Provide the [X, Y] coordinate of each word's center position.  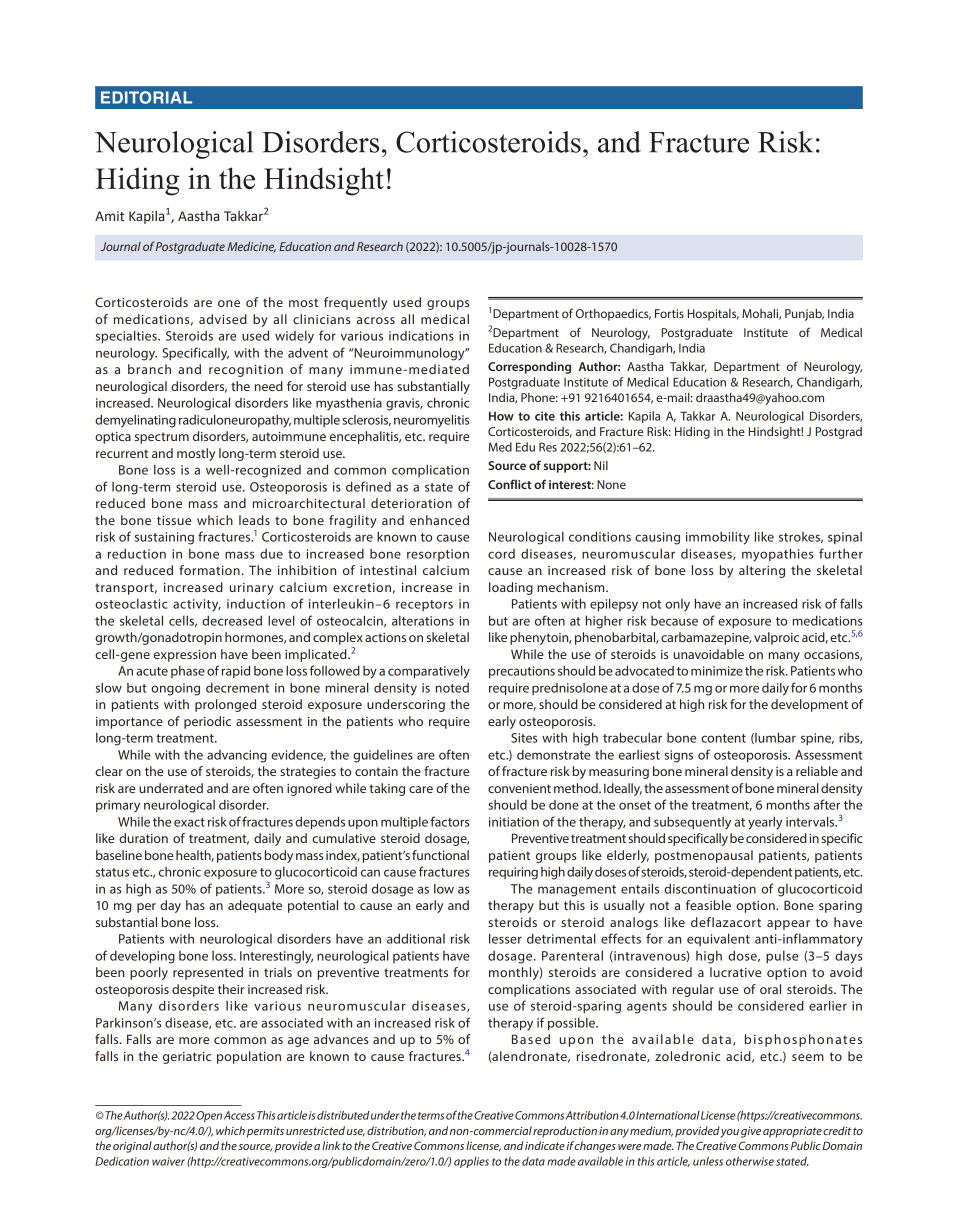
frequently [355, 303]
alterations [423, 621]
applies [471, 1162]
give [751, 1132]
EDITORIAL [146, 97]
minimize [717, 671]
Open [209, 1116]
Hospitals [713, 315]
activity [197, 605]
